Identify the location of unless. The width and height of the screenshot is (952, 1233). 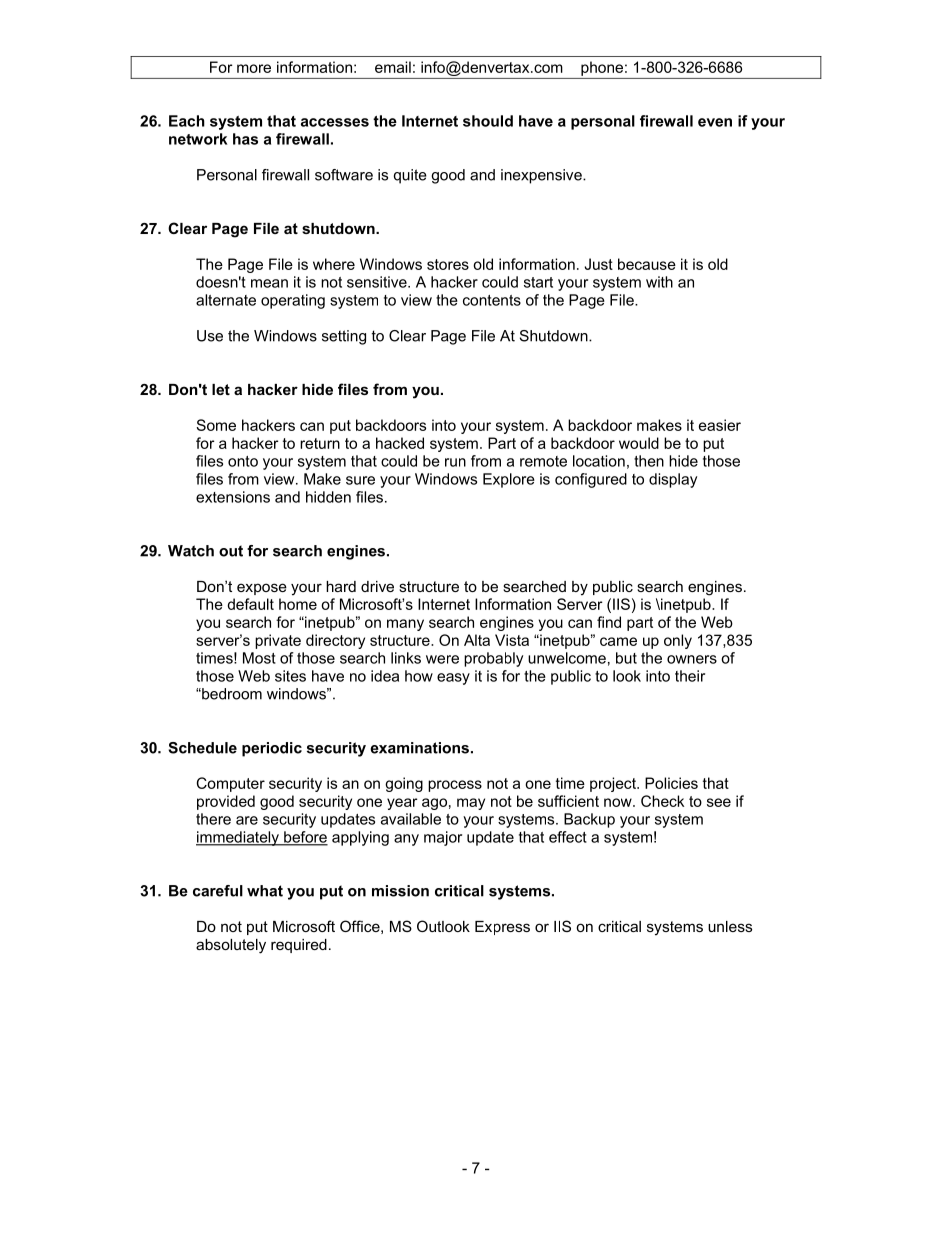
(730, 926).
